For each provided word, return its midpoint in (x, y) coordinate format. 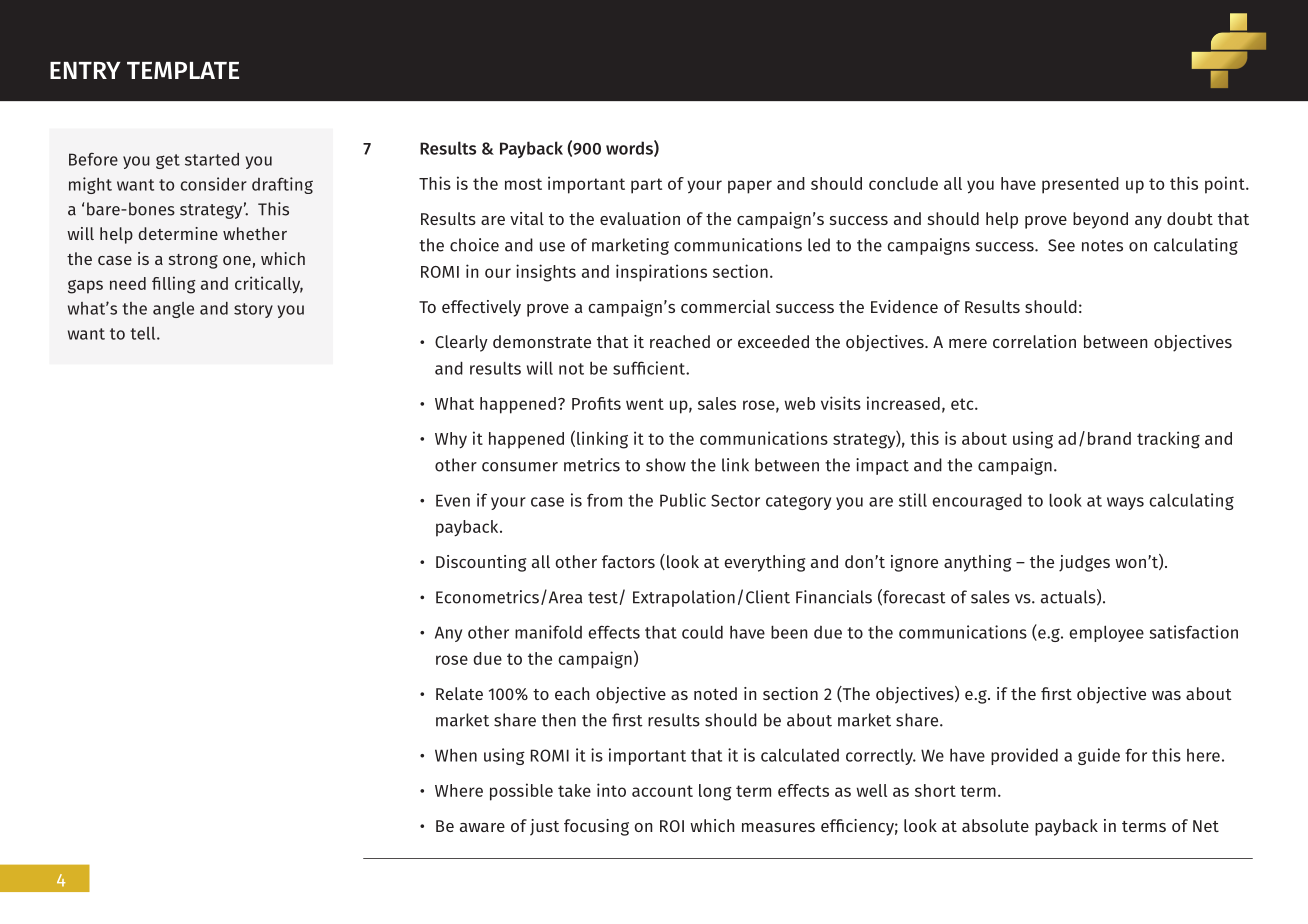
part (646, 186)
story (253, 310)
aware (482, 827)
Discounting (481, 563)
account (662, 791)
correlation (1034, 341)
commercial (725, 306)
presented (1080, 185)
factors (628, 561)
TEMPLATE (183, 70)
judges (1084, 563)
